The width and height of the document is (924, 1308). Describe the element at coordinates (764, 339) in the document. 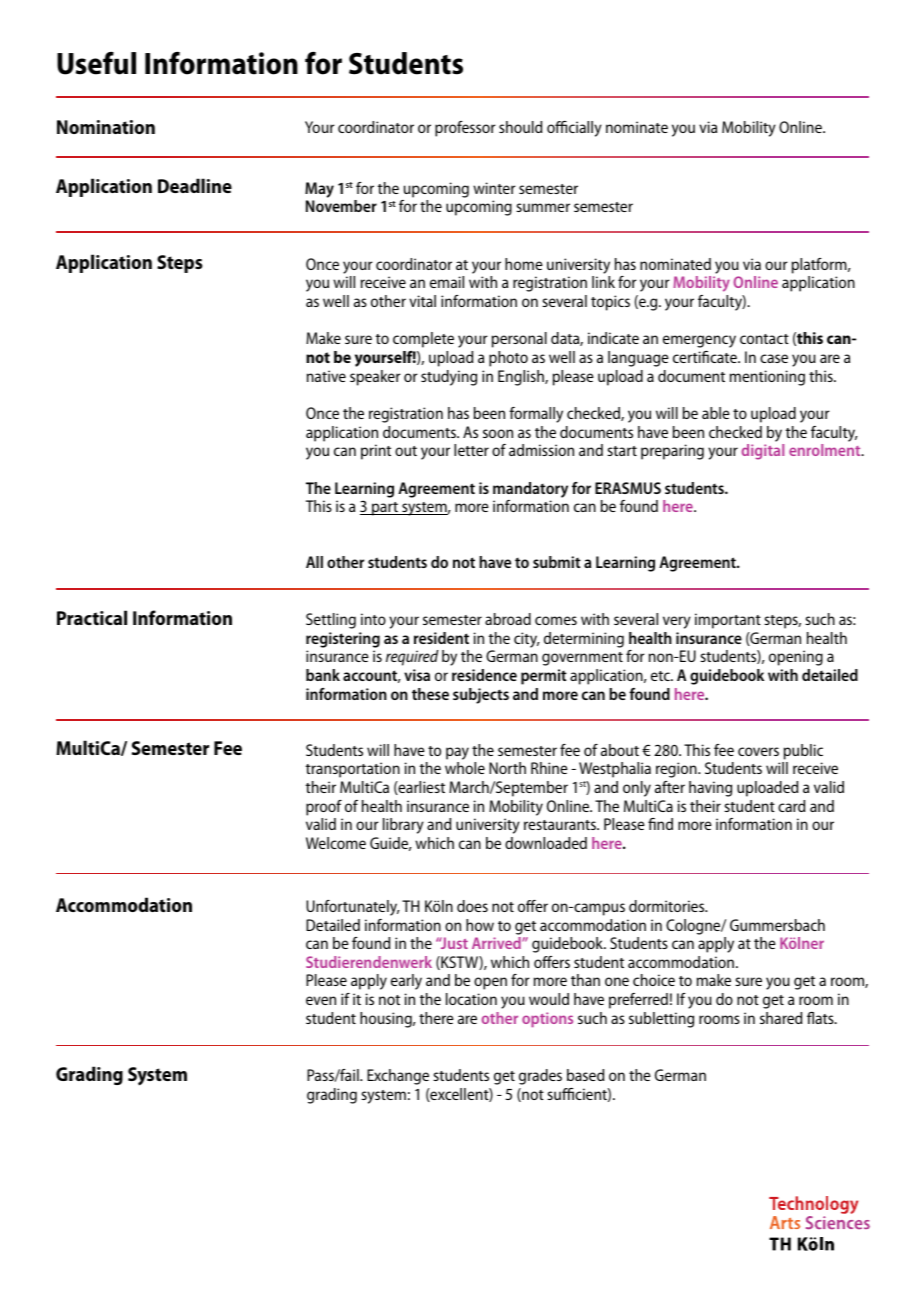

I see `contact` at that location.
